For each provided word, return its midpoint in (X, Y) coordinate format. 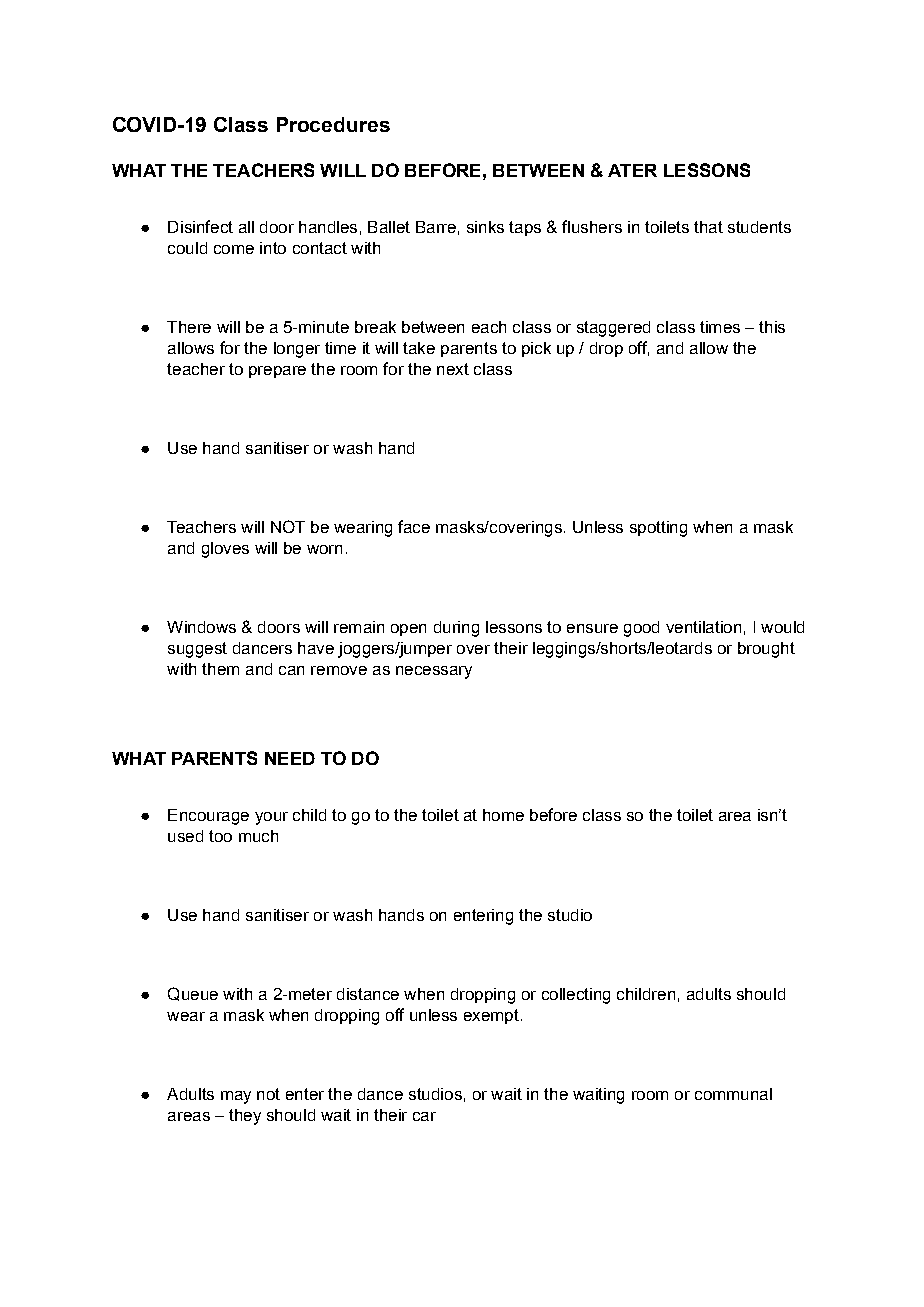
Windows (201, 627)
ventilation (703, 627)
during (456, 629)
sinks (485, 227)
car (424, 1116)
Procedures (333, 124)
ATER (632, 170)
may (236, 1097)
